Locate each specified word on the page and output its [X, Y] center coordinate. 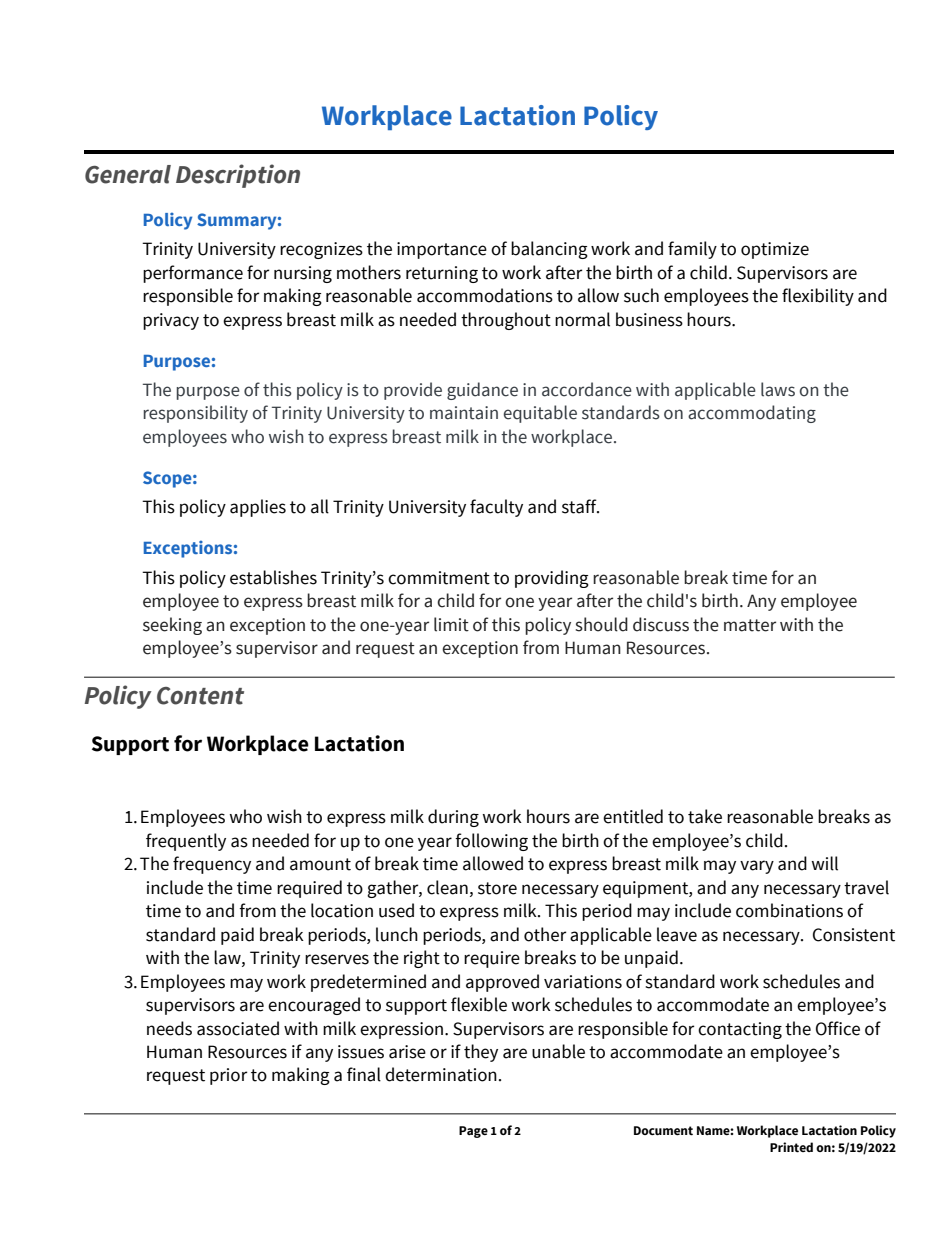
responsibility [196, 414]
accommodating [752, 414]
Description [238, 176]
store [497, 888]
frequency [212, 865]
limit [451, 624]
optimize [775, 250]
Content [200, 696]
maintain [464, 413]
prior [228, 1076]
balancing [549, 250]
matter [750, 625]
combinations [789, 910]
